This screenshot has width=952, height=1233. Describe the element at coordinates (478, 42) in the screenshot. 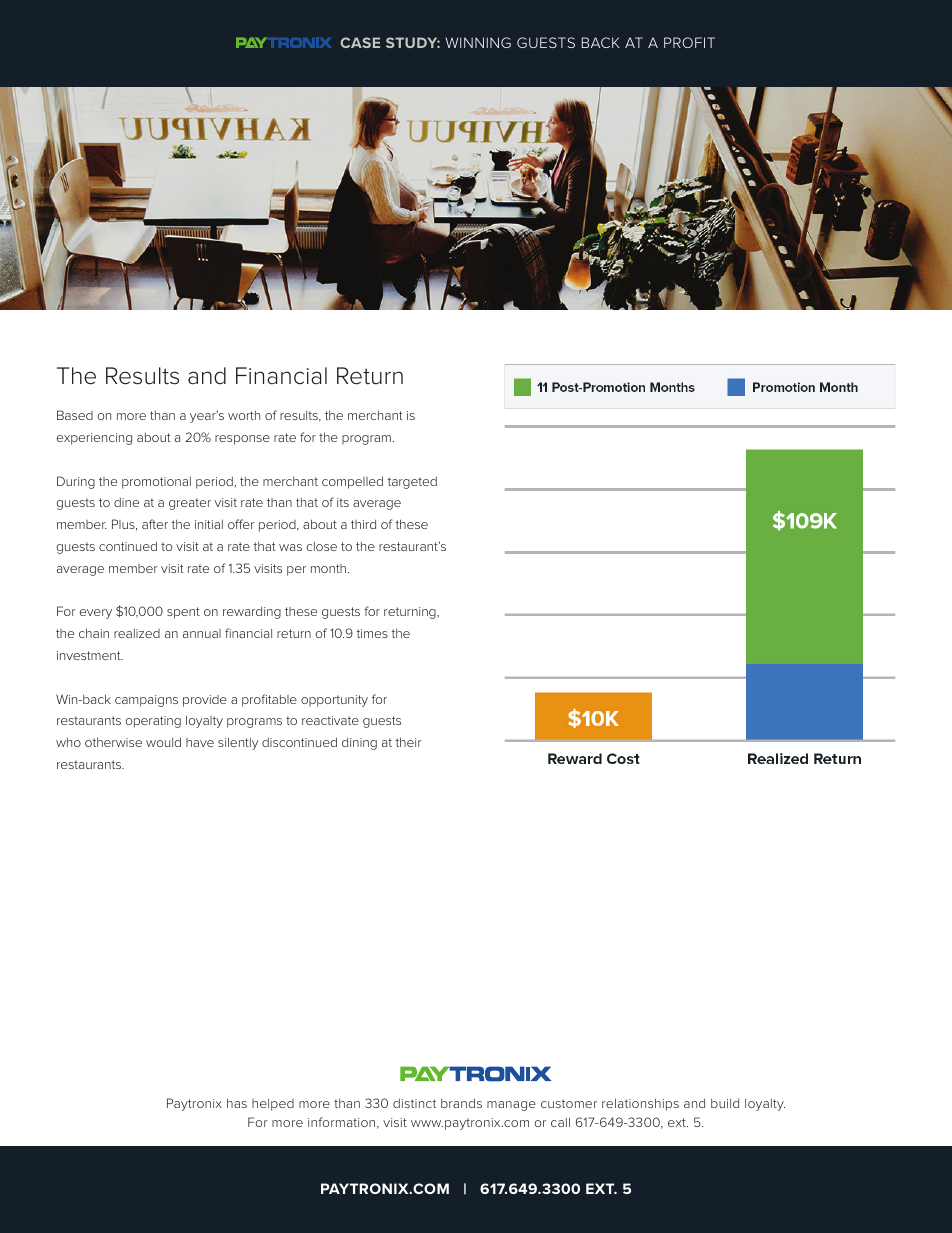

I see `WINNING` at that location.
